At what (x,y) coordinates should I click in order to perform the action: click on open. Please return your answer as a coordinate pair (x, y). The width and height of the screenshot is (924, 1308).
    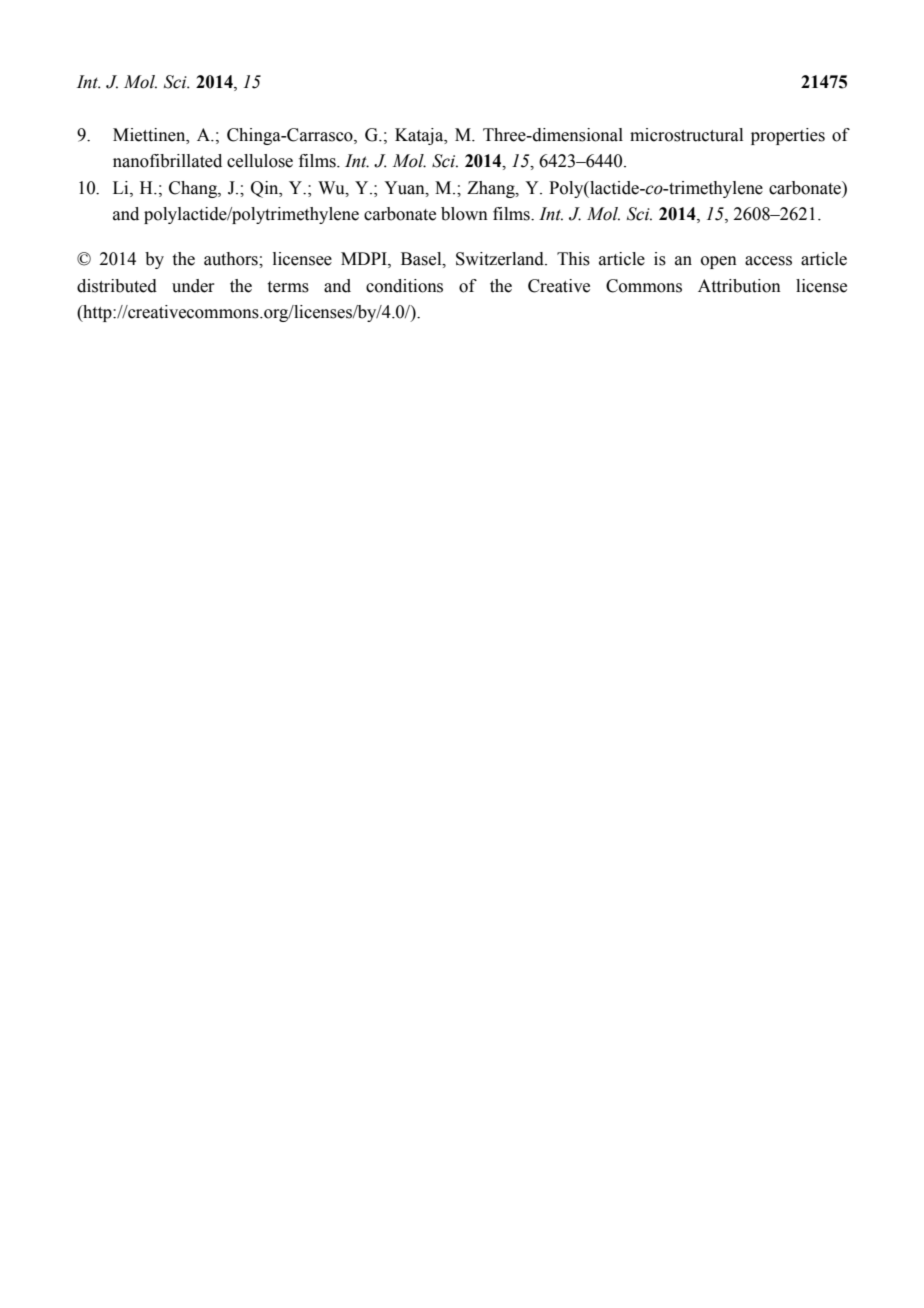
    Looking at the image, I should click on (719, 262).
